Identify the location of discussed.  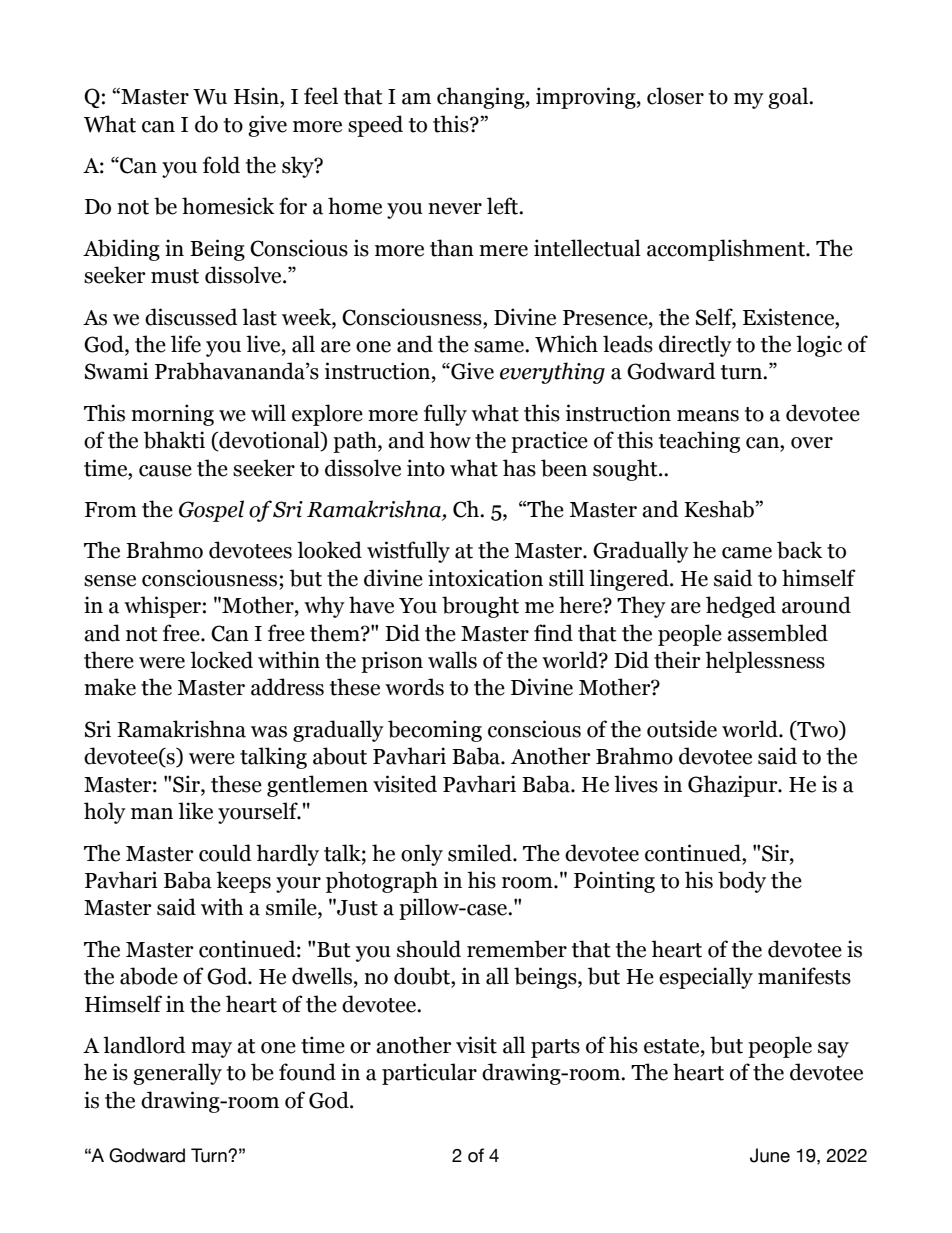
(191, 317).
